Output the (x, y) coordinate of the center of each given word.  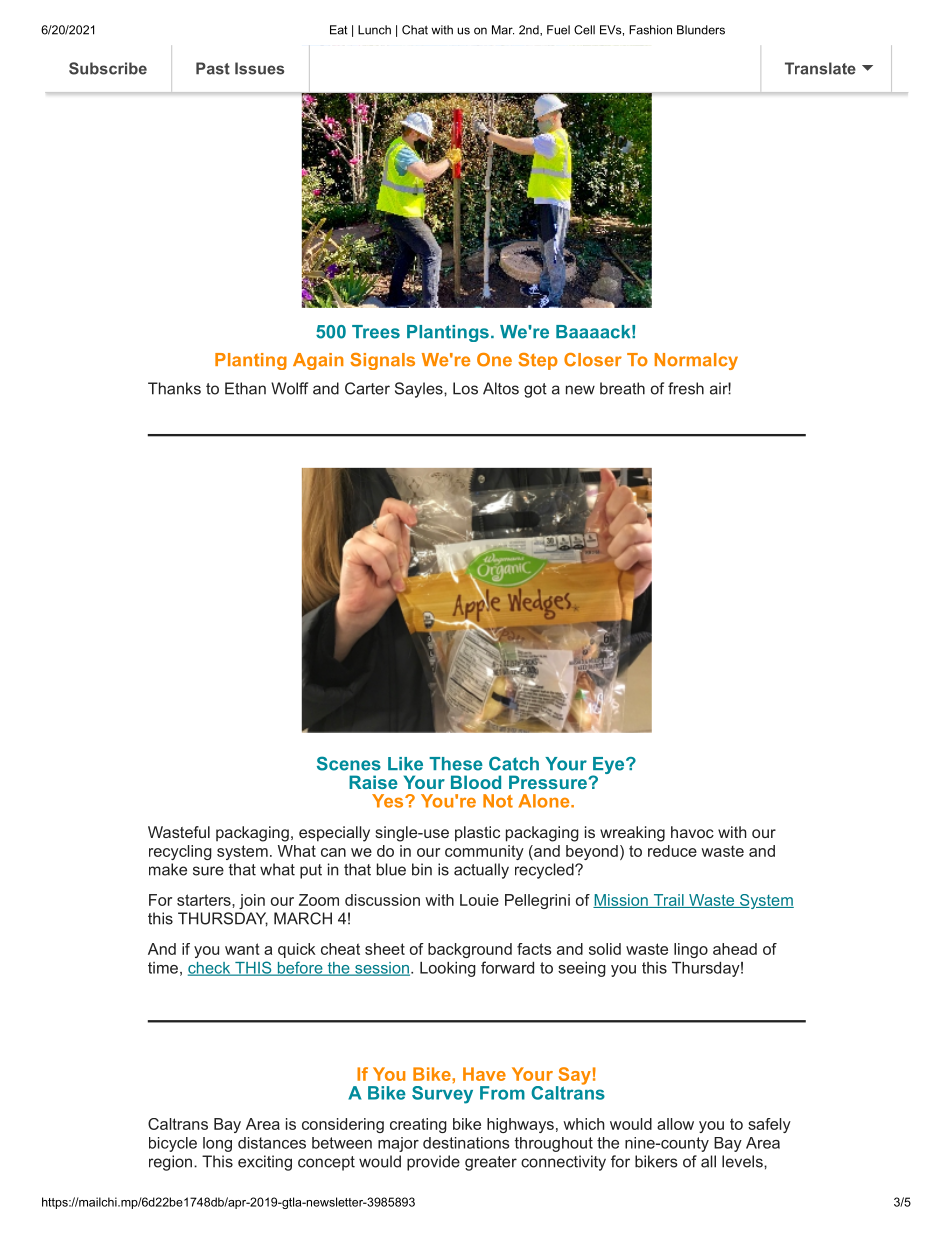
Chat (415, 30)
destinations (466, 1143)
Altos (501, 388)
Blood (476, 782)
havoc (692, 832)
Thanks (174, 388)
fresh (686, 388)
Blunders (701, 30)
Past (213, 68)
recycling (180, 852)
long (217, 1144)
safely (769, 1125)
